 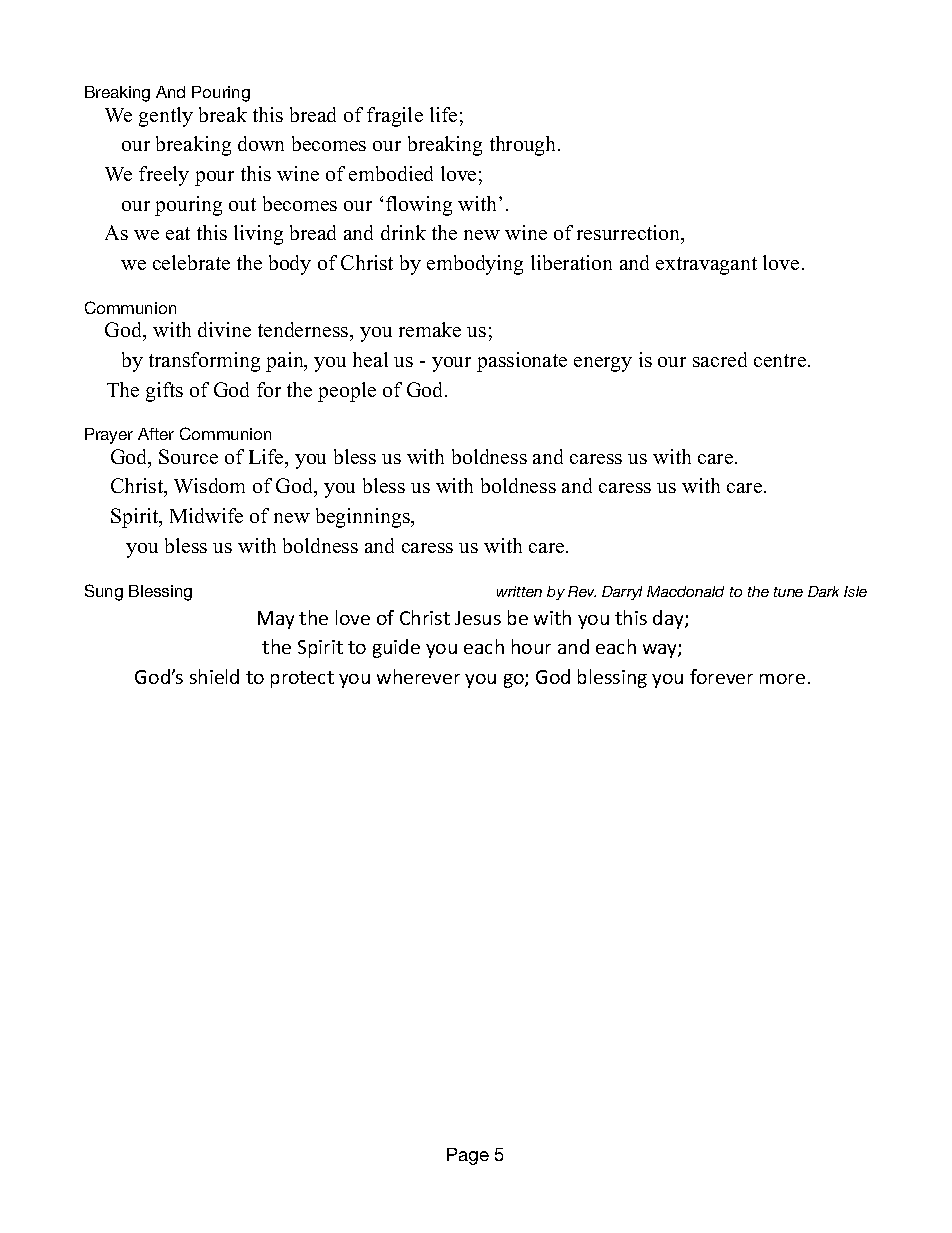 What do you see at coordinates (706, 266) in the page?
I see `extravagant` at bounding box center [706, 266].
